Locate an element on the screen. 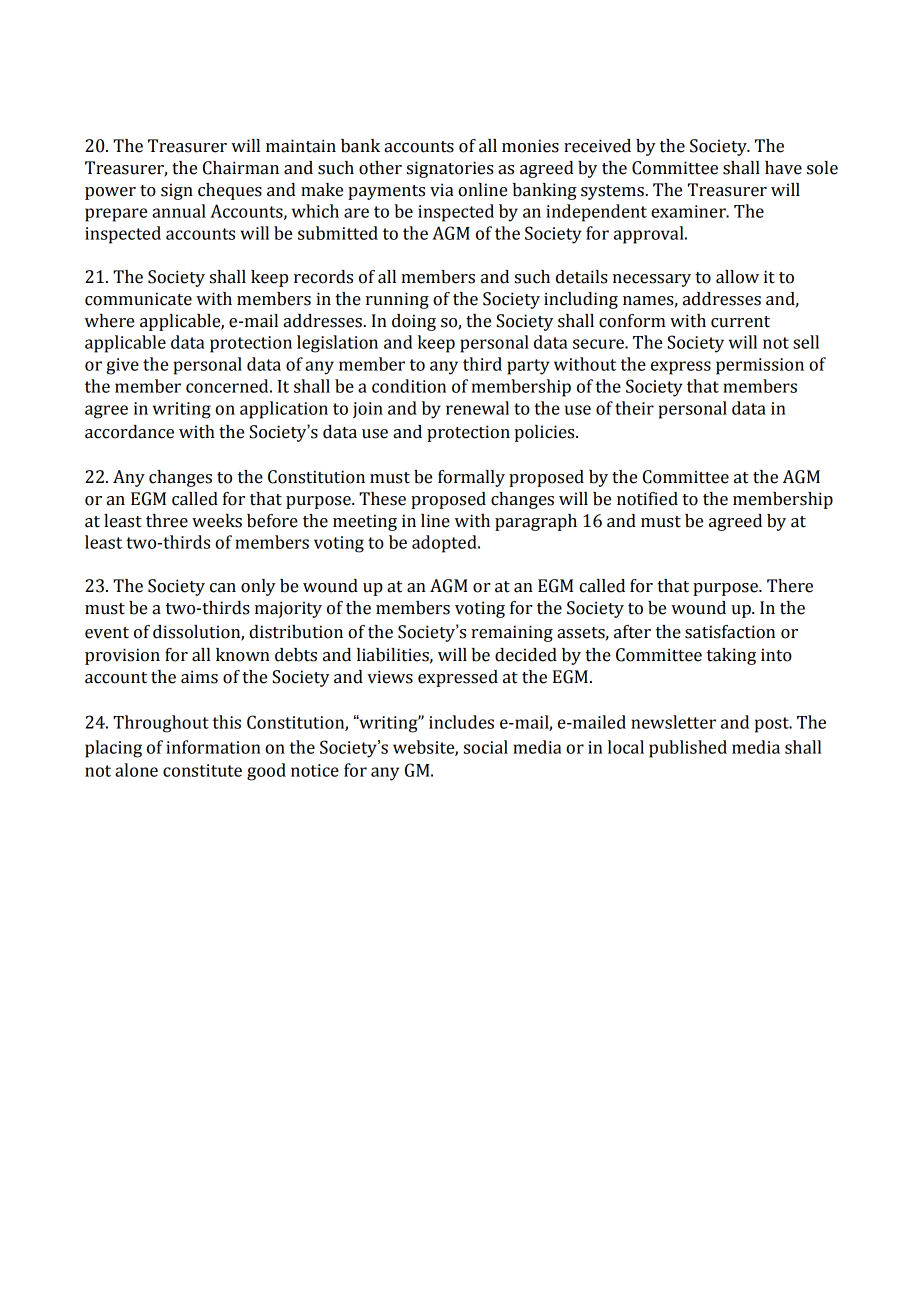 This screenshot has height=1308, width=924. Chairman is located at coordinates (241, 168).
